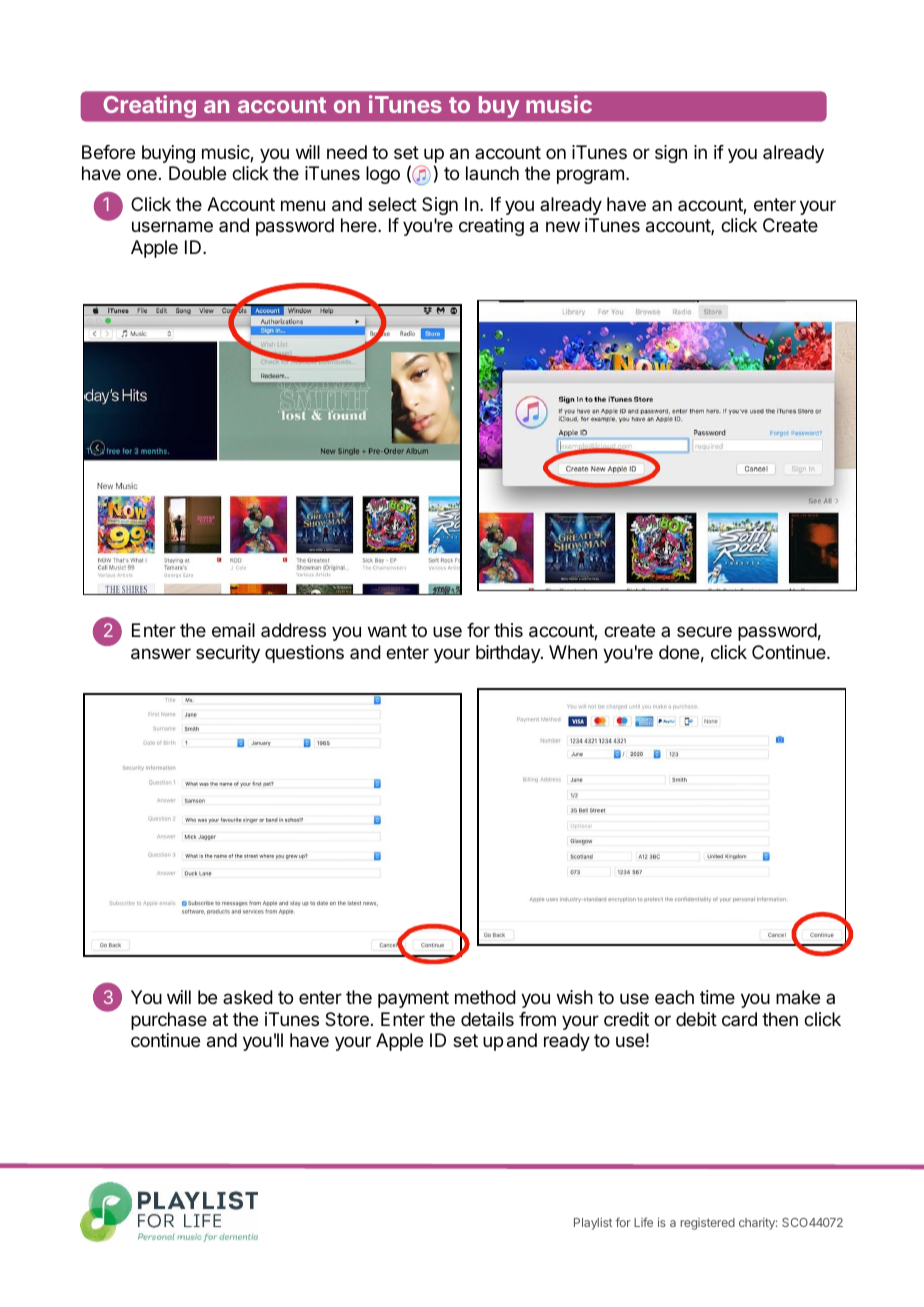 The width and height of the document is (924, 1307). I want to click on launch, so click(492, 173).
